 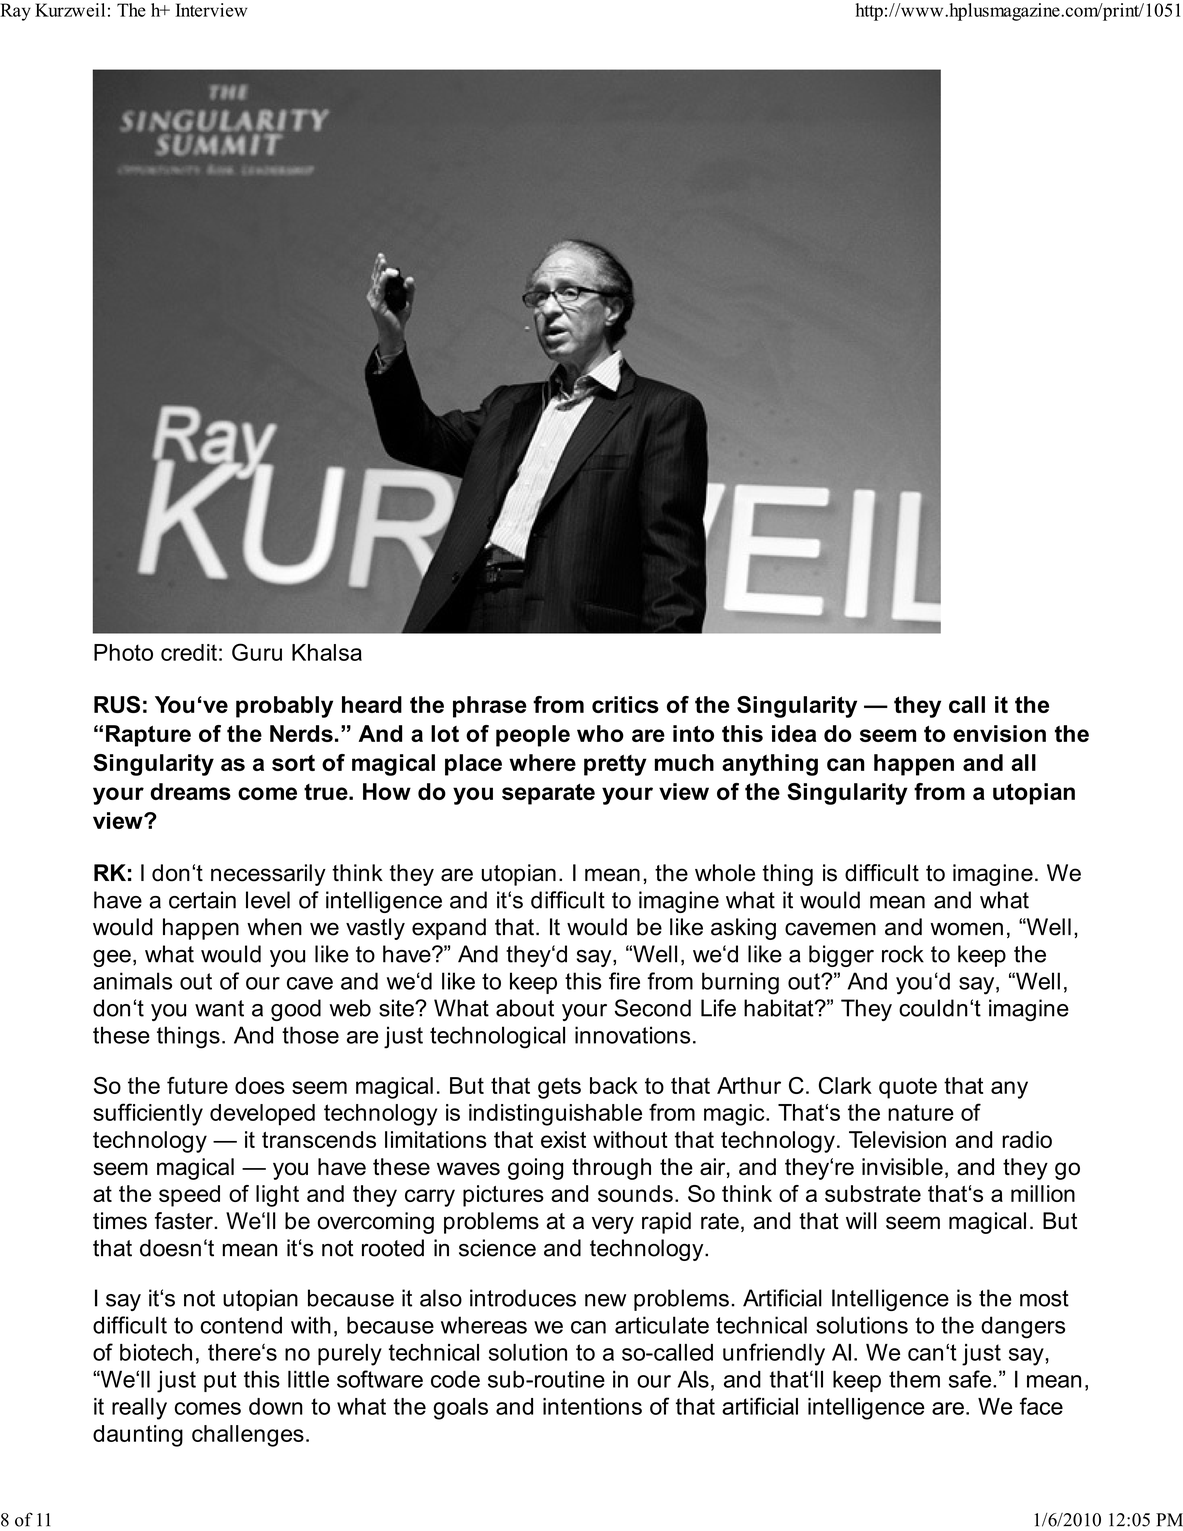 What do you see at coordinates (497, 1037) in the image?
I see `technological` at bounding box center [497, 1037].
